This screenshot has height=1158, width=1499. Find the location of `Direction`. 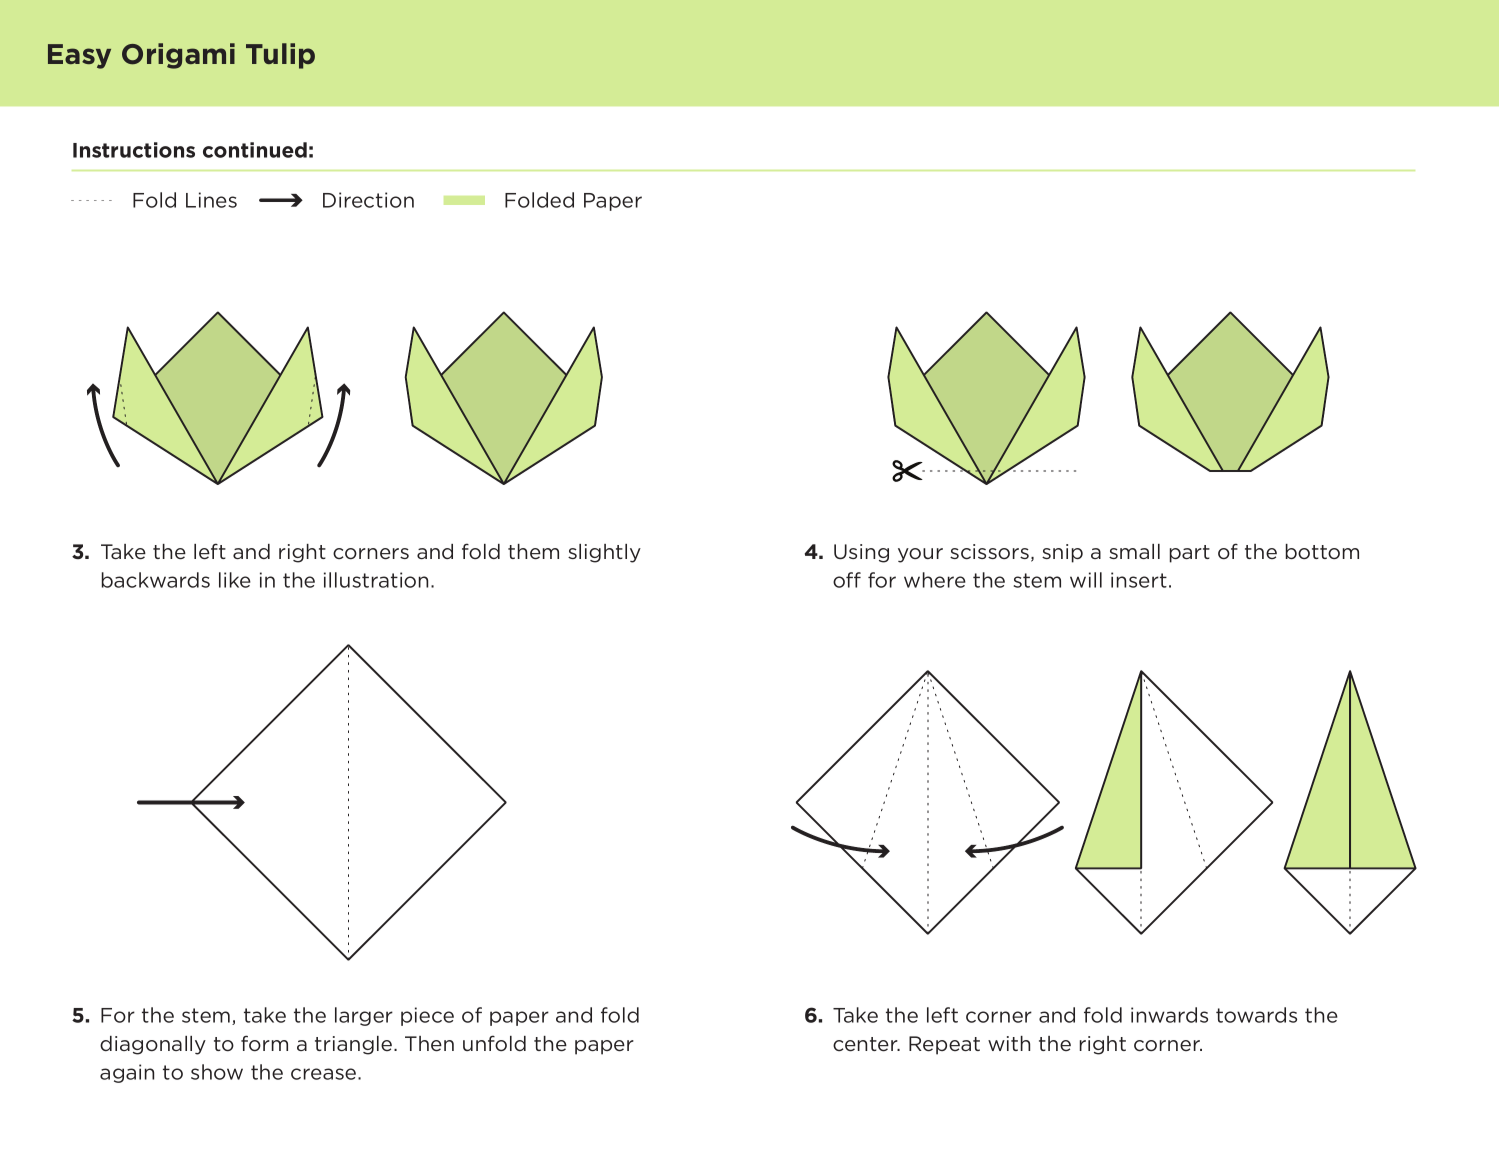

Direction is located at coordinates (368, 200).
